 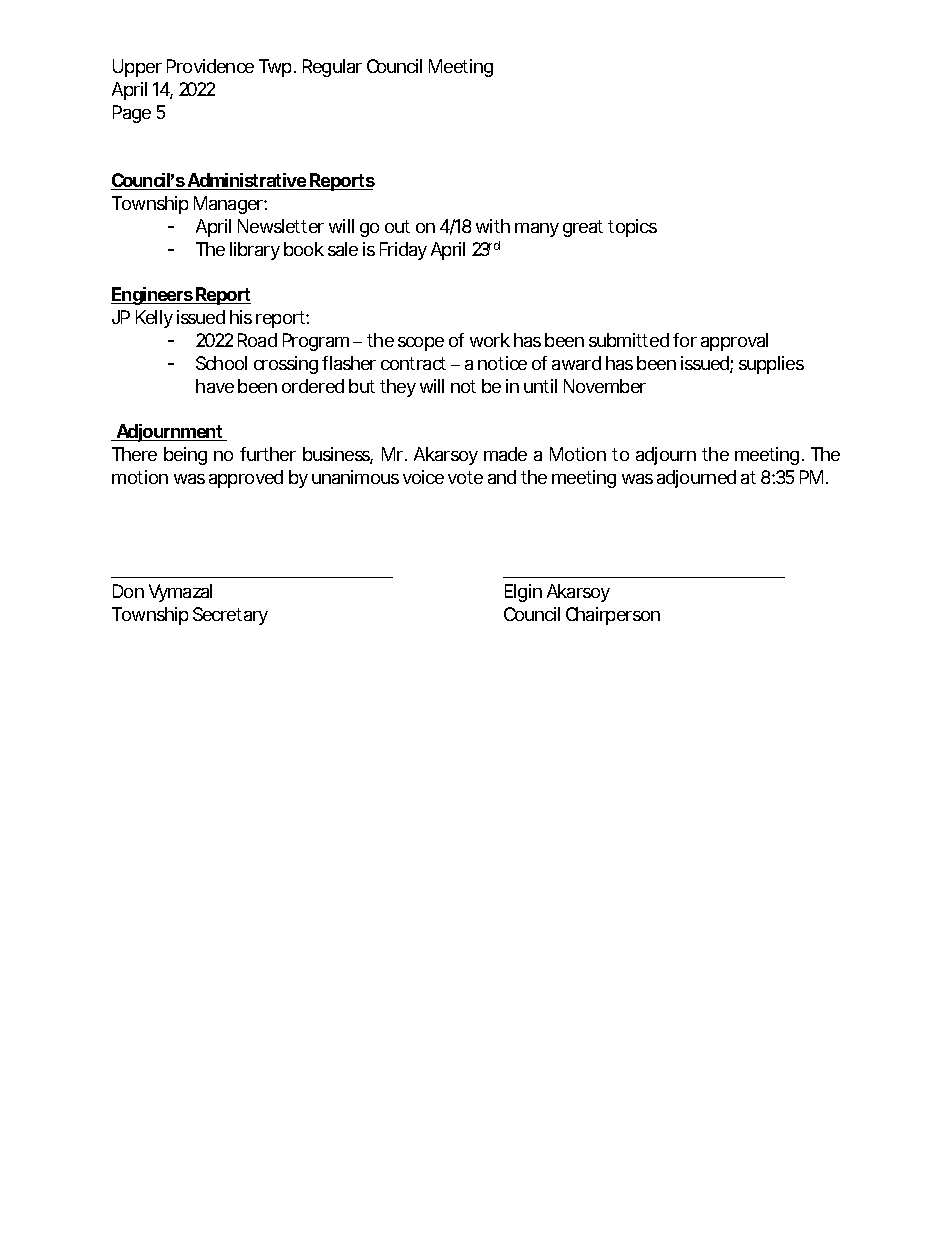 What do you see at coordinates (246, 181) in the screenshot?
I see `Administrative` at bounding box center [246, 181].
